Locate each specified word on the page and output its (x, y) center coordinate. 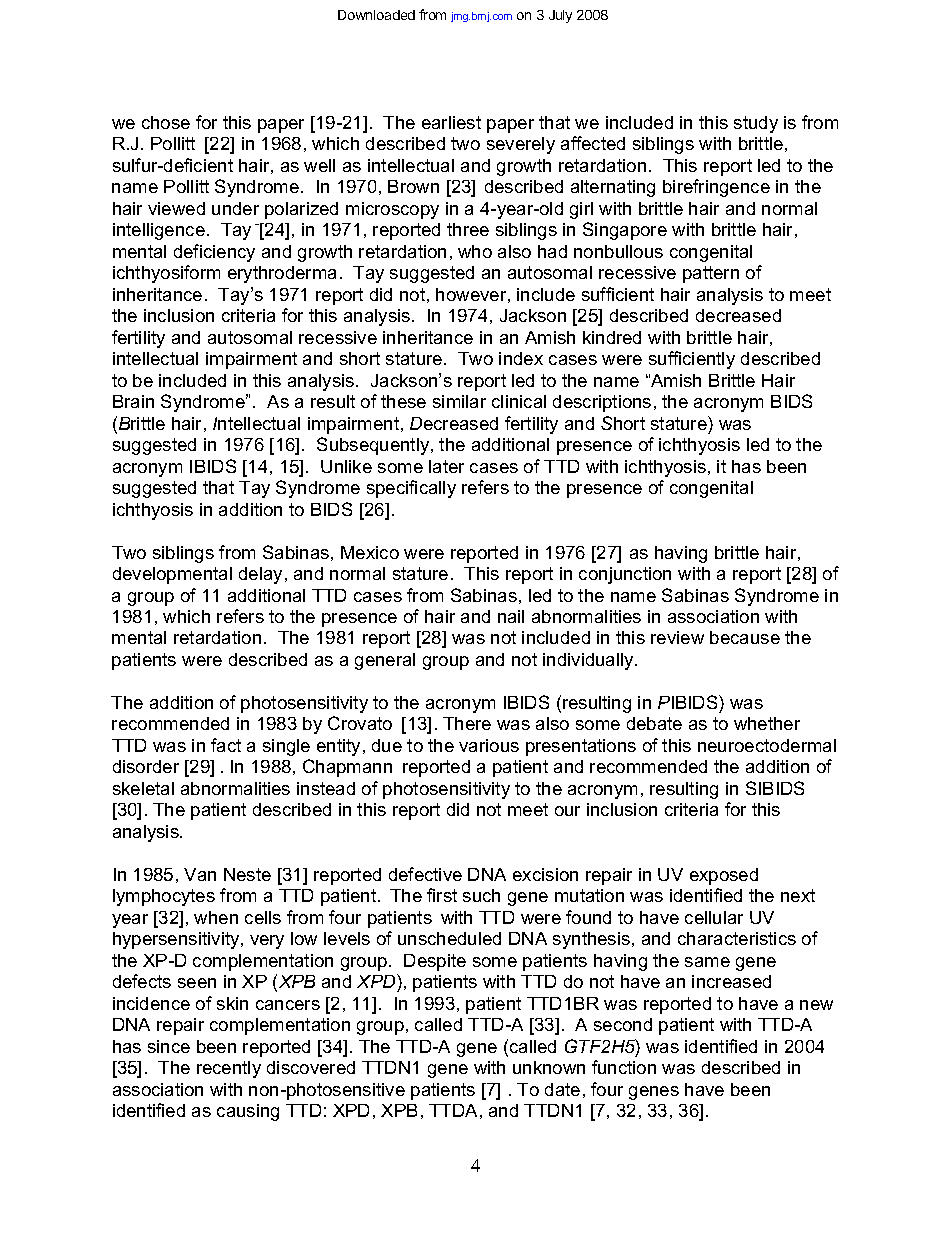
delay (262, 575)
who (475, 251)
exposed (724, 876)
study (756, 124)
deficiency (214, 253)
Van (200, 874)
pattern (711, 274)
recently (229, 1069)
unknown (549, 1067)
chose (166, 122)
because (745, 637)
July (560, 16)
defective (425, 874)
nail (511, 616)
